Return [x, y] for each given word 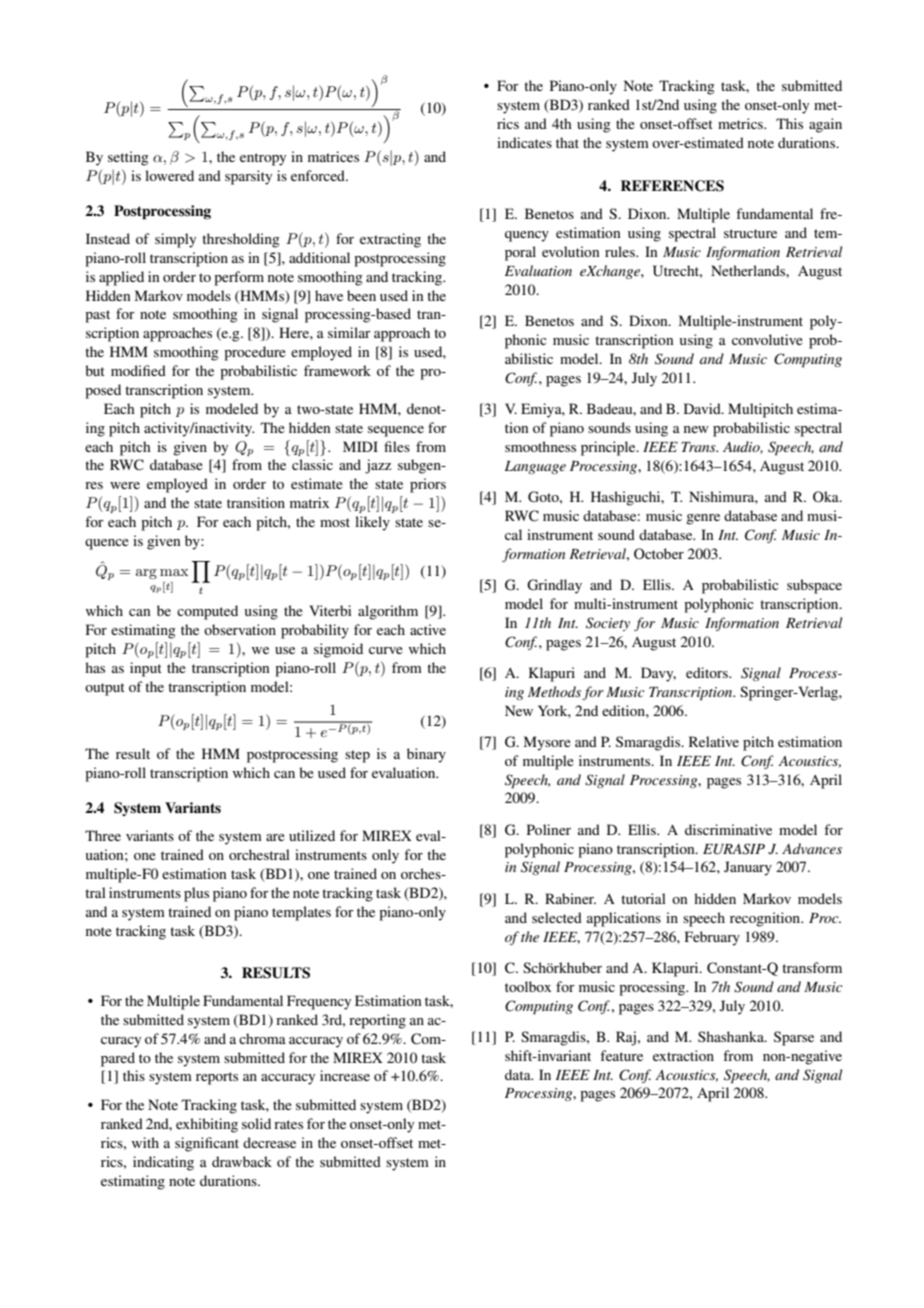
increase [345, 1075]
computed [207, 612]
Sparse [794, 1038]
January [748, 868]
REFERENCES [672, 186]
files [397, 446]
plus [196, 894]
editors [708, 672]
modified [138, 370]
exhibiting [207, 1125]
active [428, 629]
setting [128, 158]
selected [557, 917]
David [703, 408]
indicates [524, 142]
